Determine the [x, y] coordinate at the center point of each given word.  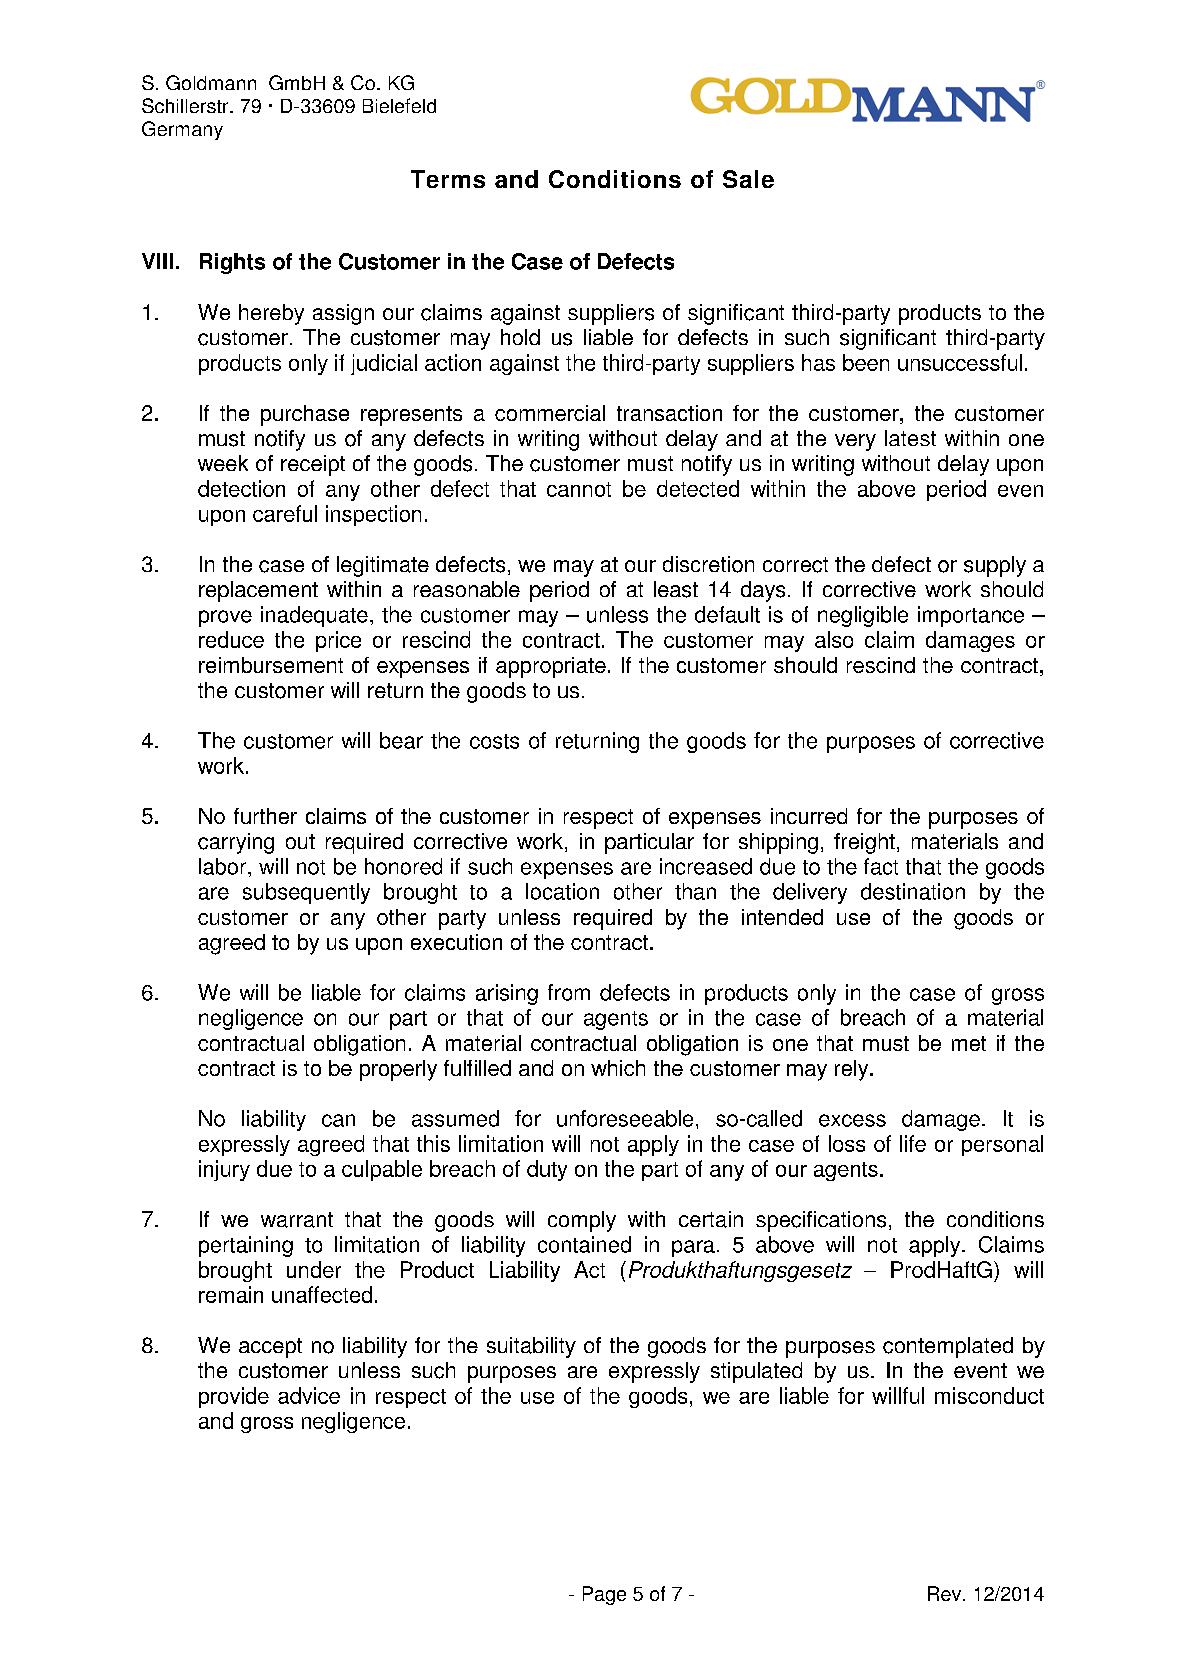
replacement [258, 591]
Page [604, 1595]
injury [224, 1170]
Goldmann [211, 82]
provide [234, 1397]
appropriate [551, 667]
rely [853, 1070]
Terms [448, 179]
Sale [748, 179]
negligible [863, 616]
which [618, 1068]
